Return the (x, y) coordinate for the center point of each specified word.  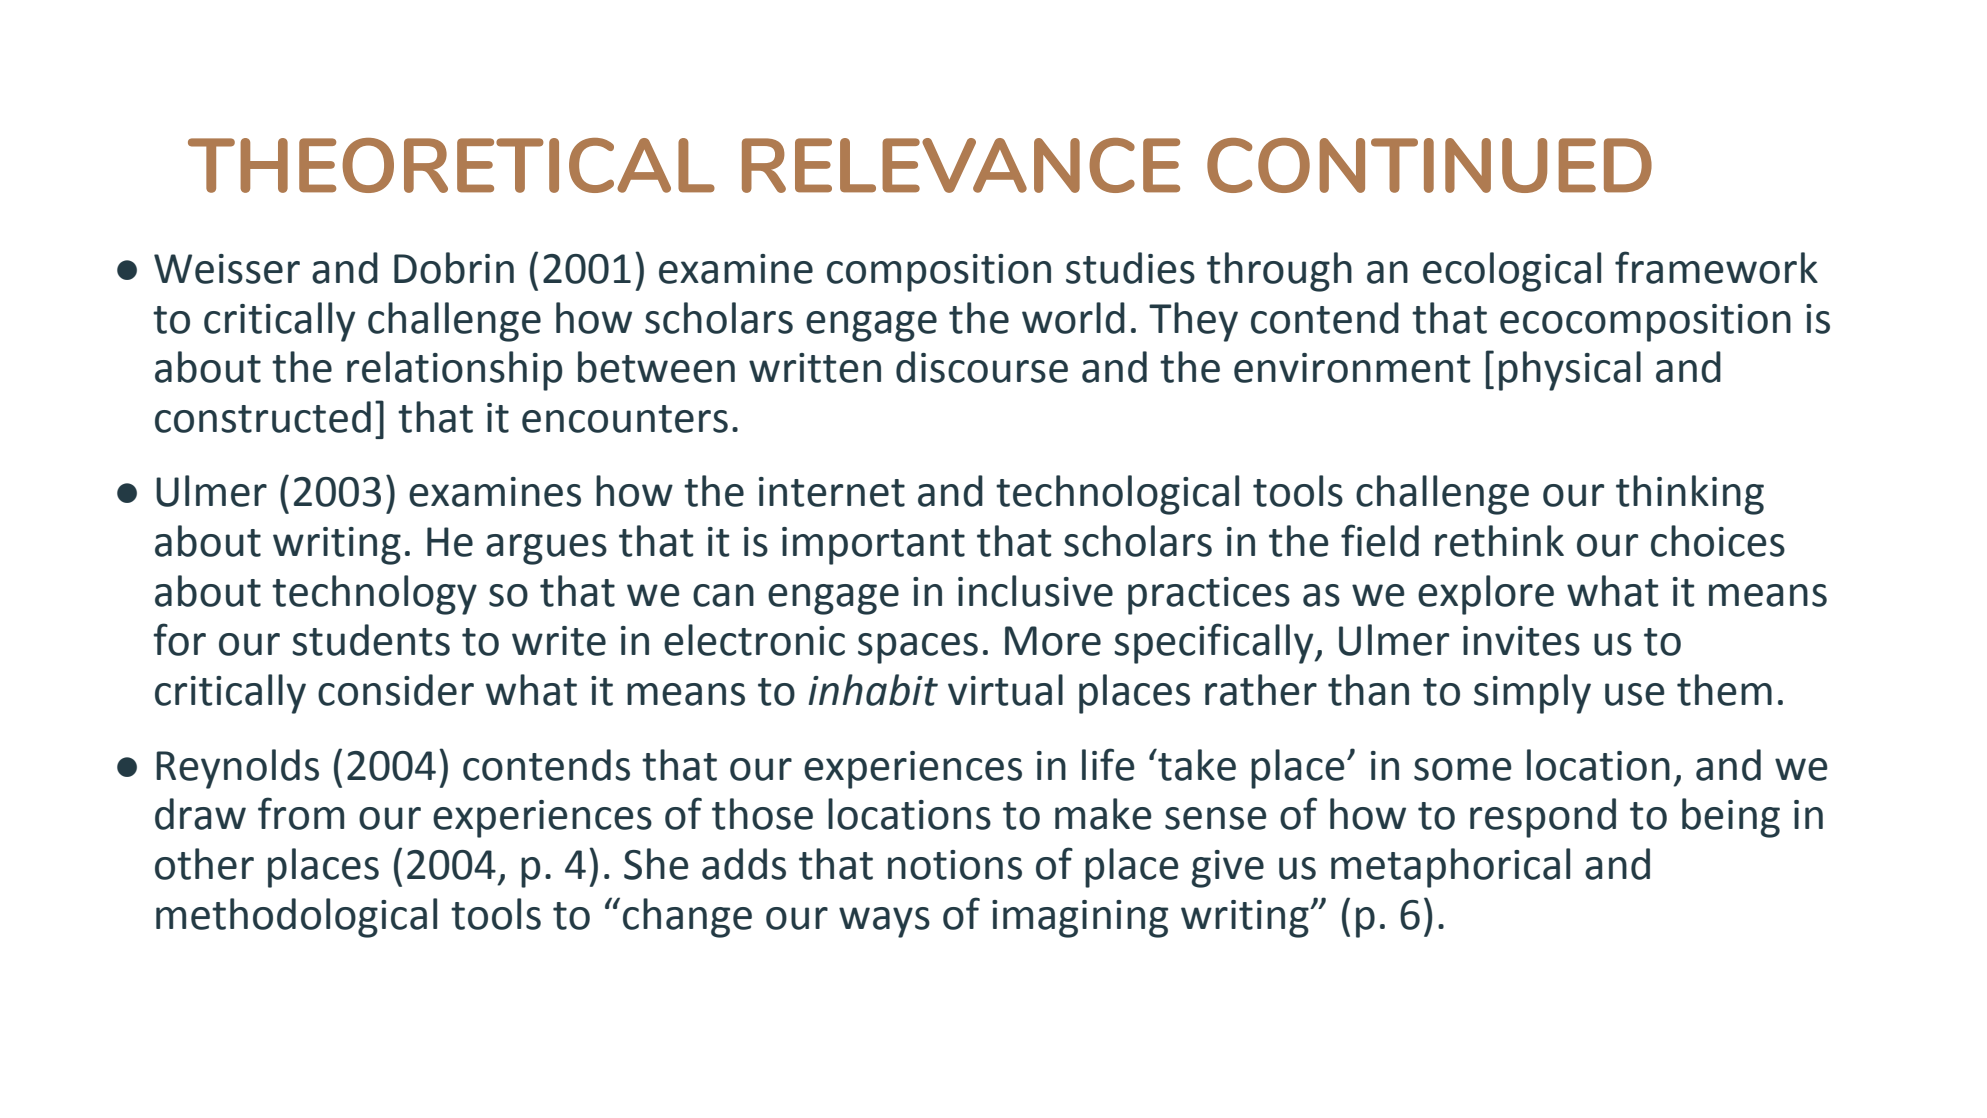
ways (884, 922)
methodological (296, 918)
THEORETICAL (451, 165)
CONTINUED (1429, 165)
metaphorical (1450, 868)
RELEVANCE (961, 165)
